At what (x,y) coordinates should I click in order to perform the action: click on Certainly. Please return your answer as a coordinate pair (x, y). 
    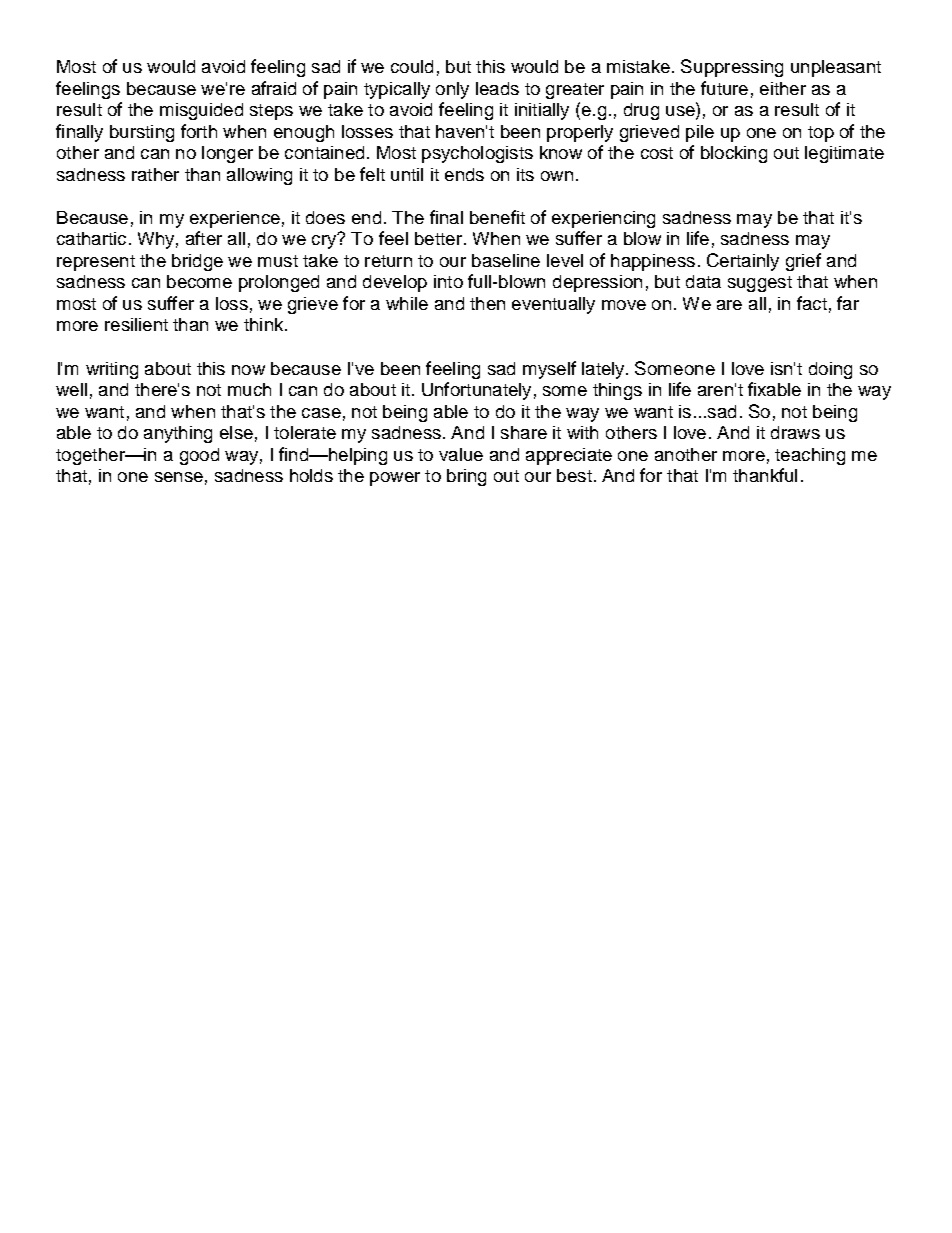
    Looking at the image, I should click on (743, 262).
